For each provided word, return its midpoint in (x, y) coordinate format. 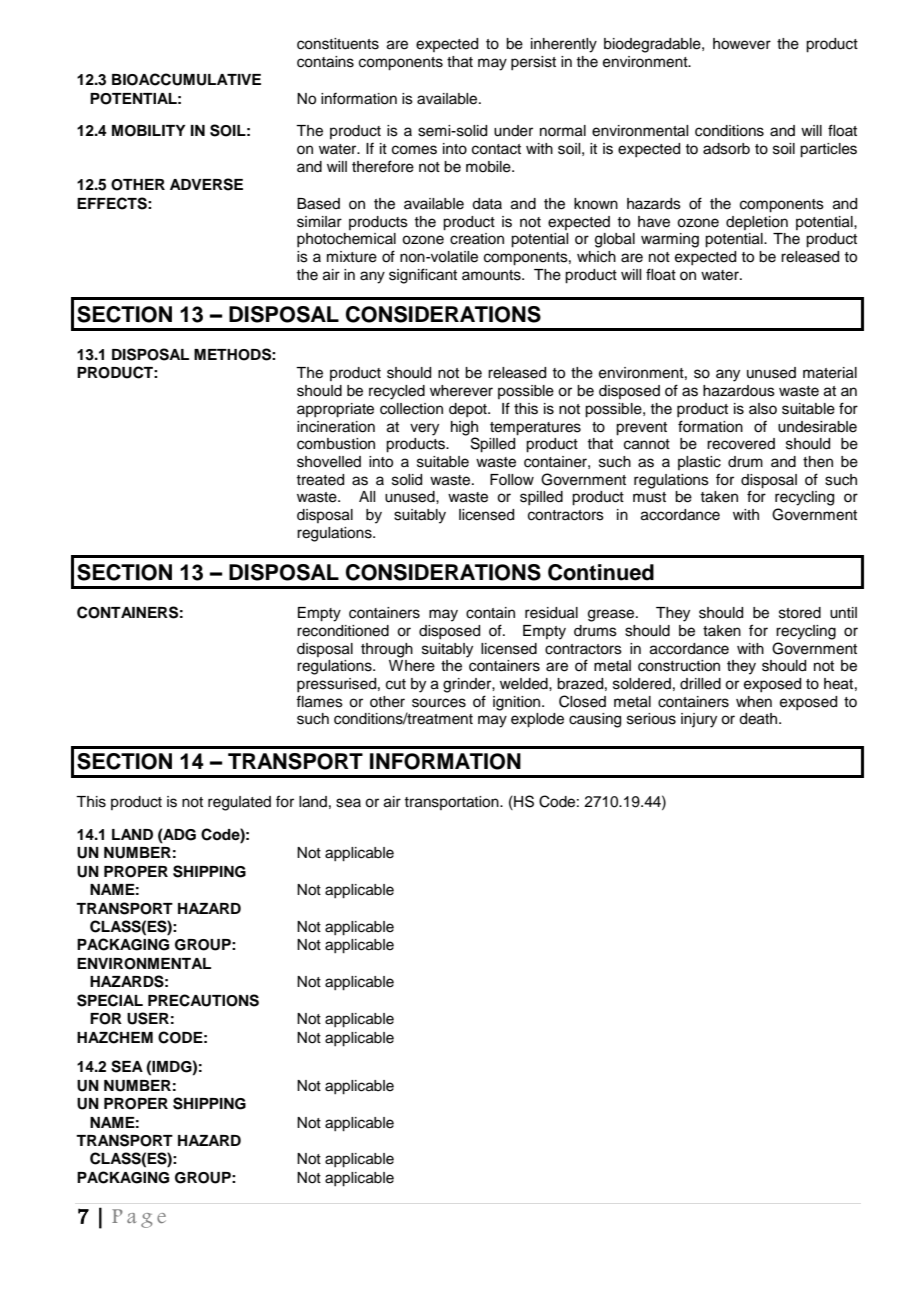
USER (148, 1018)
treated (320, 480)
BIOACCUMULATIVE (186, 79)
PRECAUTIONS (203, 1000)
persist (533, 63)
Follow (512, 480)
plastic (699, 463)
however (742, 44)
